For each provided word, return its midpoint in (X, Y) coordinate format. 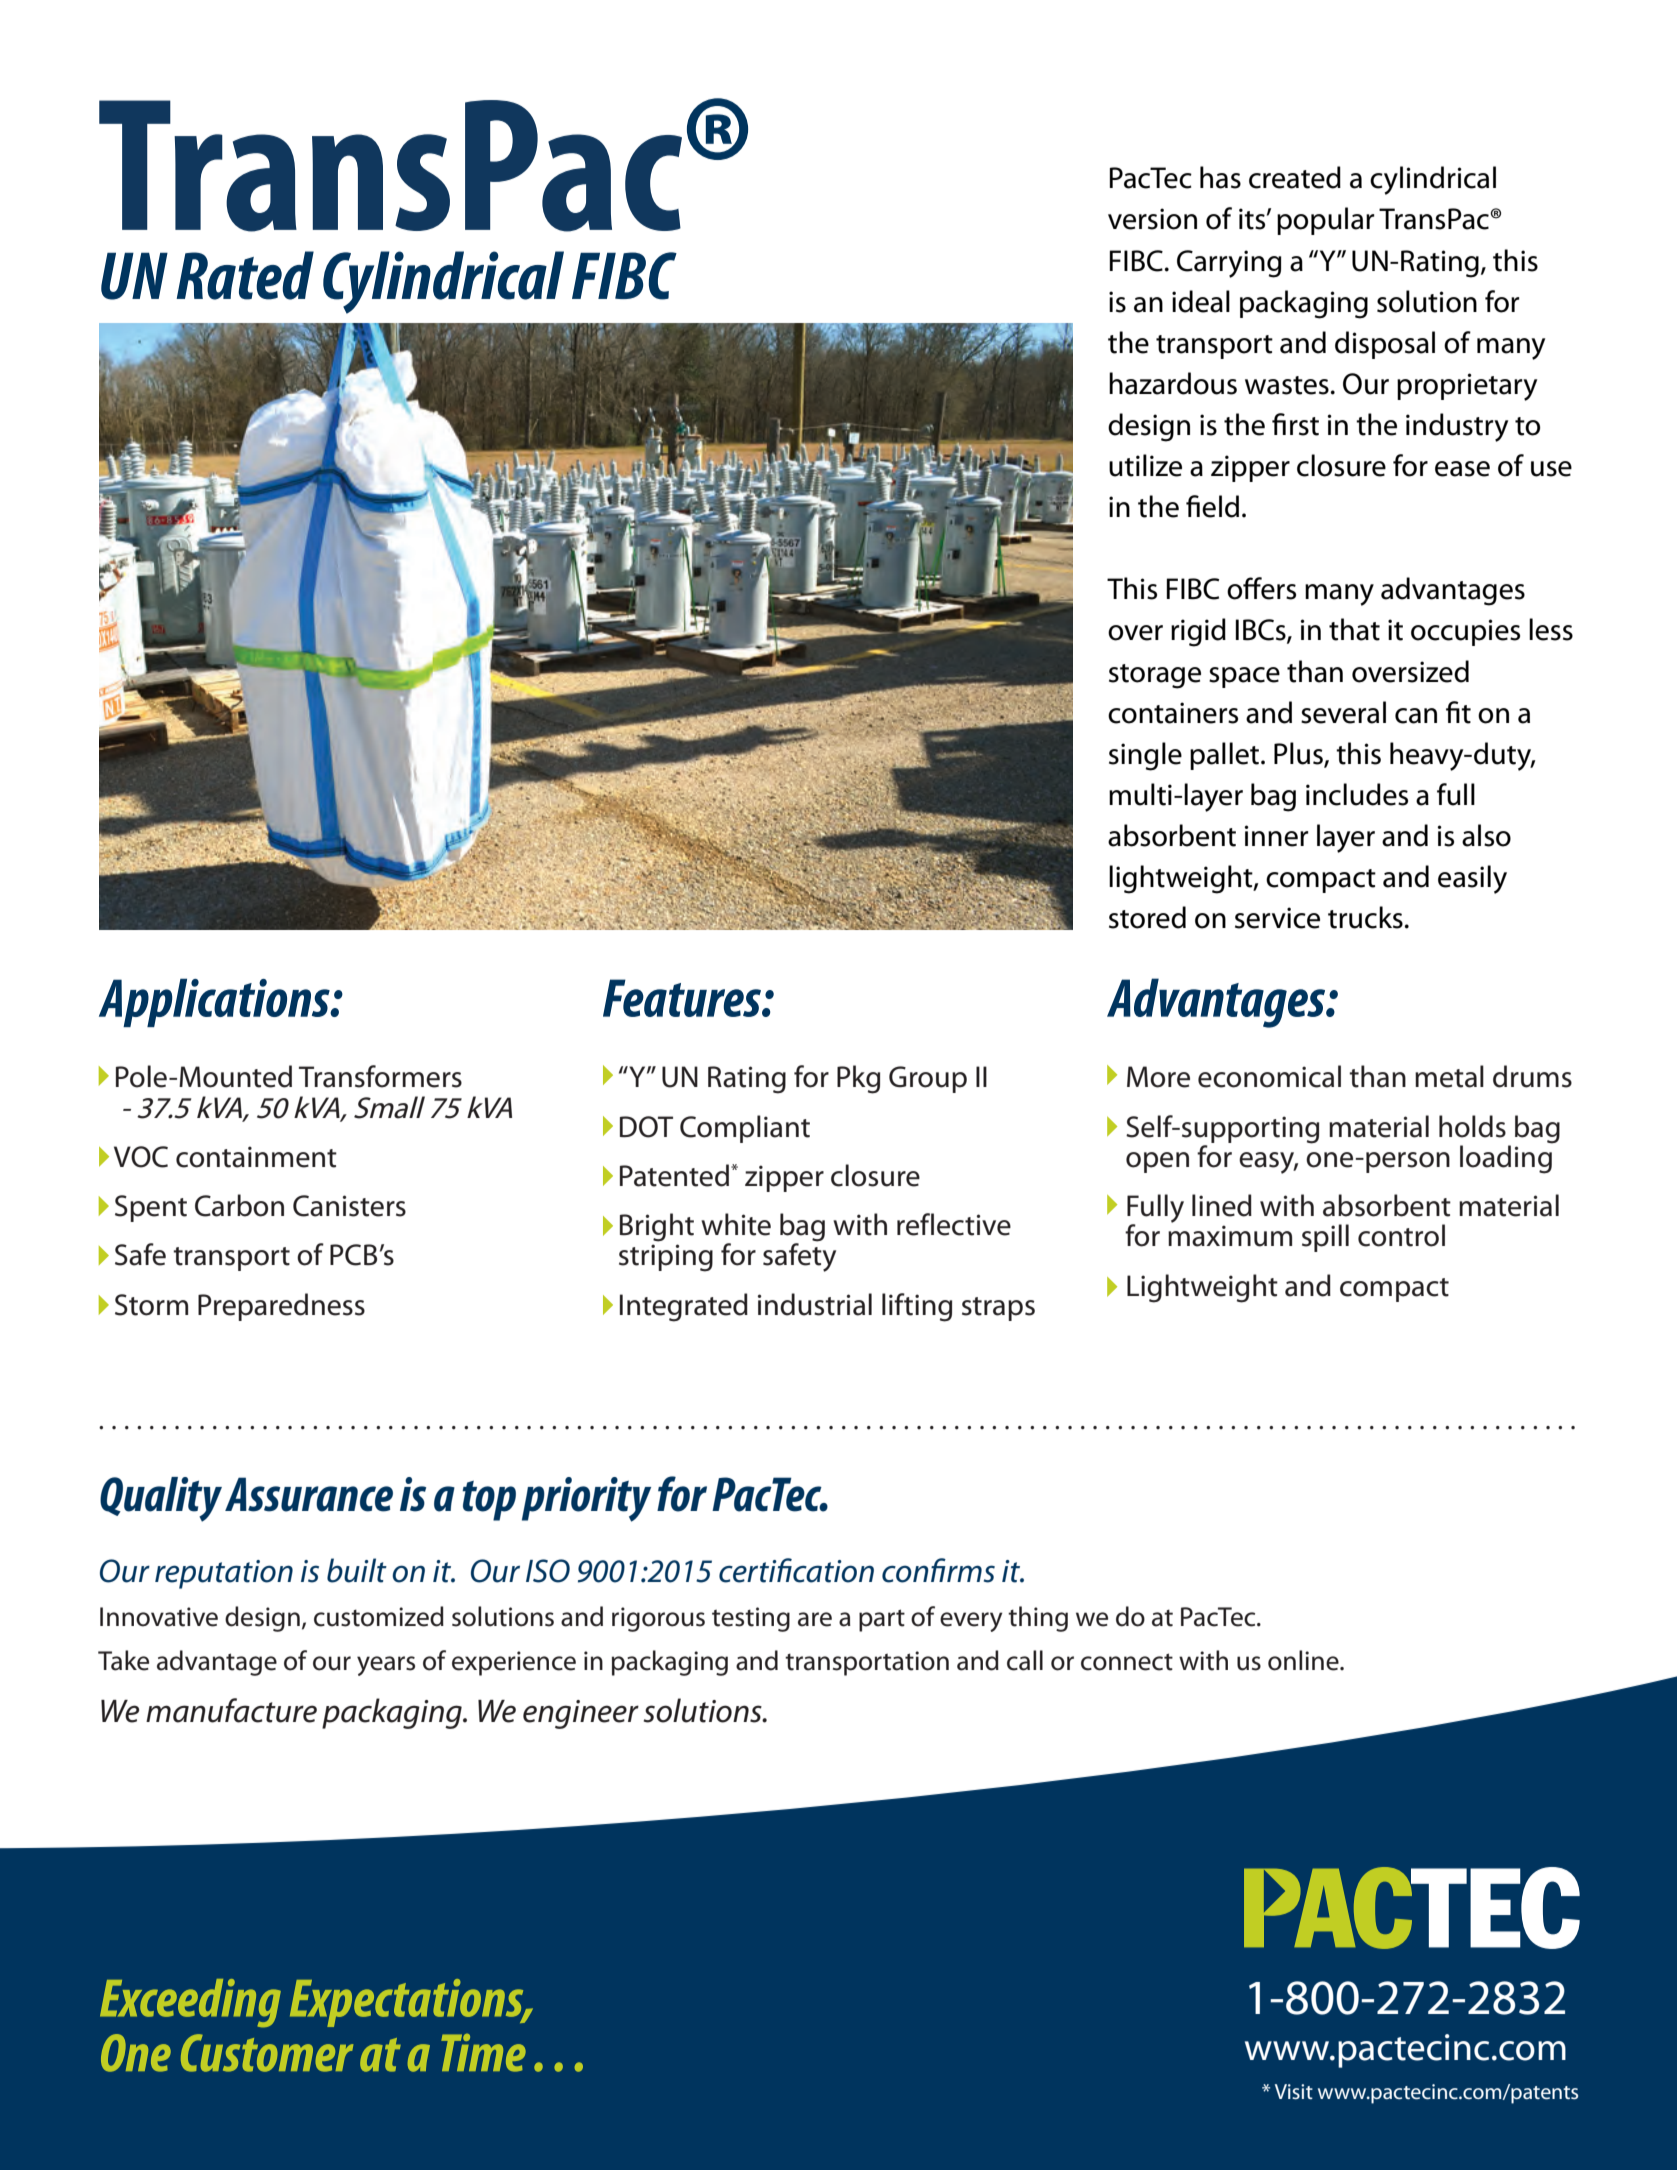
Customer (267, 2053)
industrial (815, 1304)
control (1401, 1235)
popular (1326, 221)
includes (1357, 794)
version (1152, 219)
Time (483, 2053)
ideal (1201, 301)
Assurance (309, 1494)
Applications (215, 1002)
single (1145, 756)
